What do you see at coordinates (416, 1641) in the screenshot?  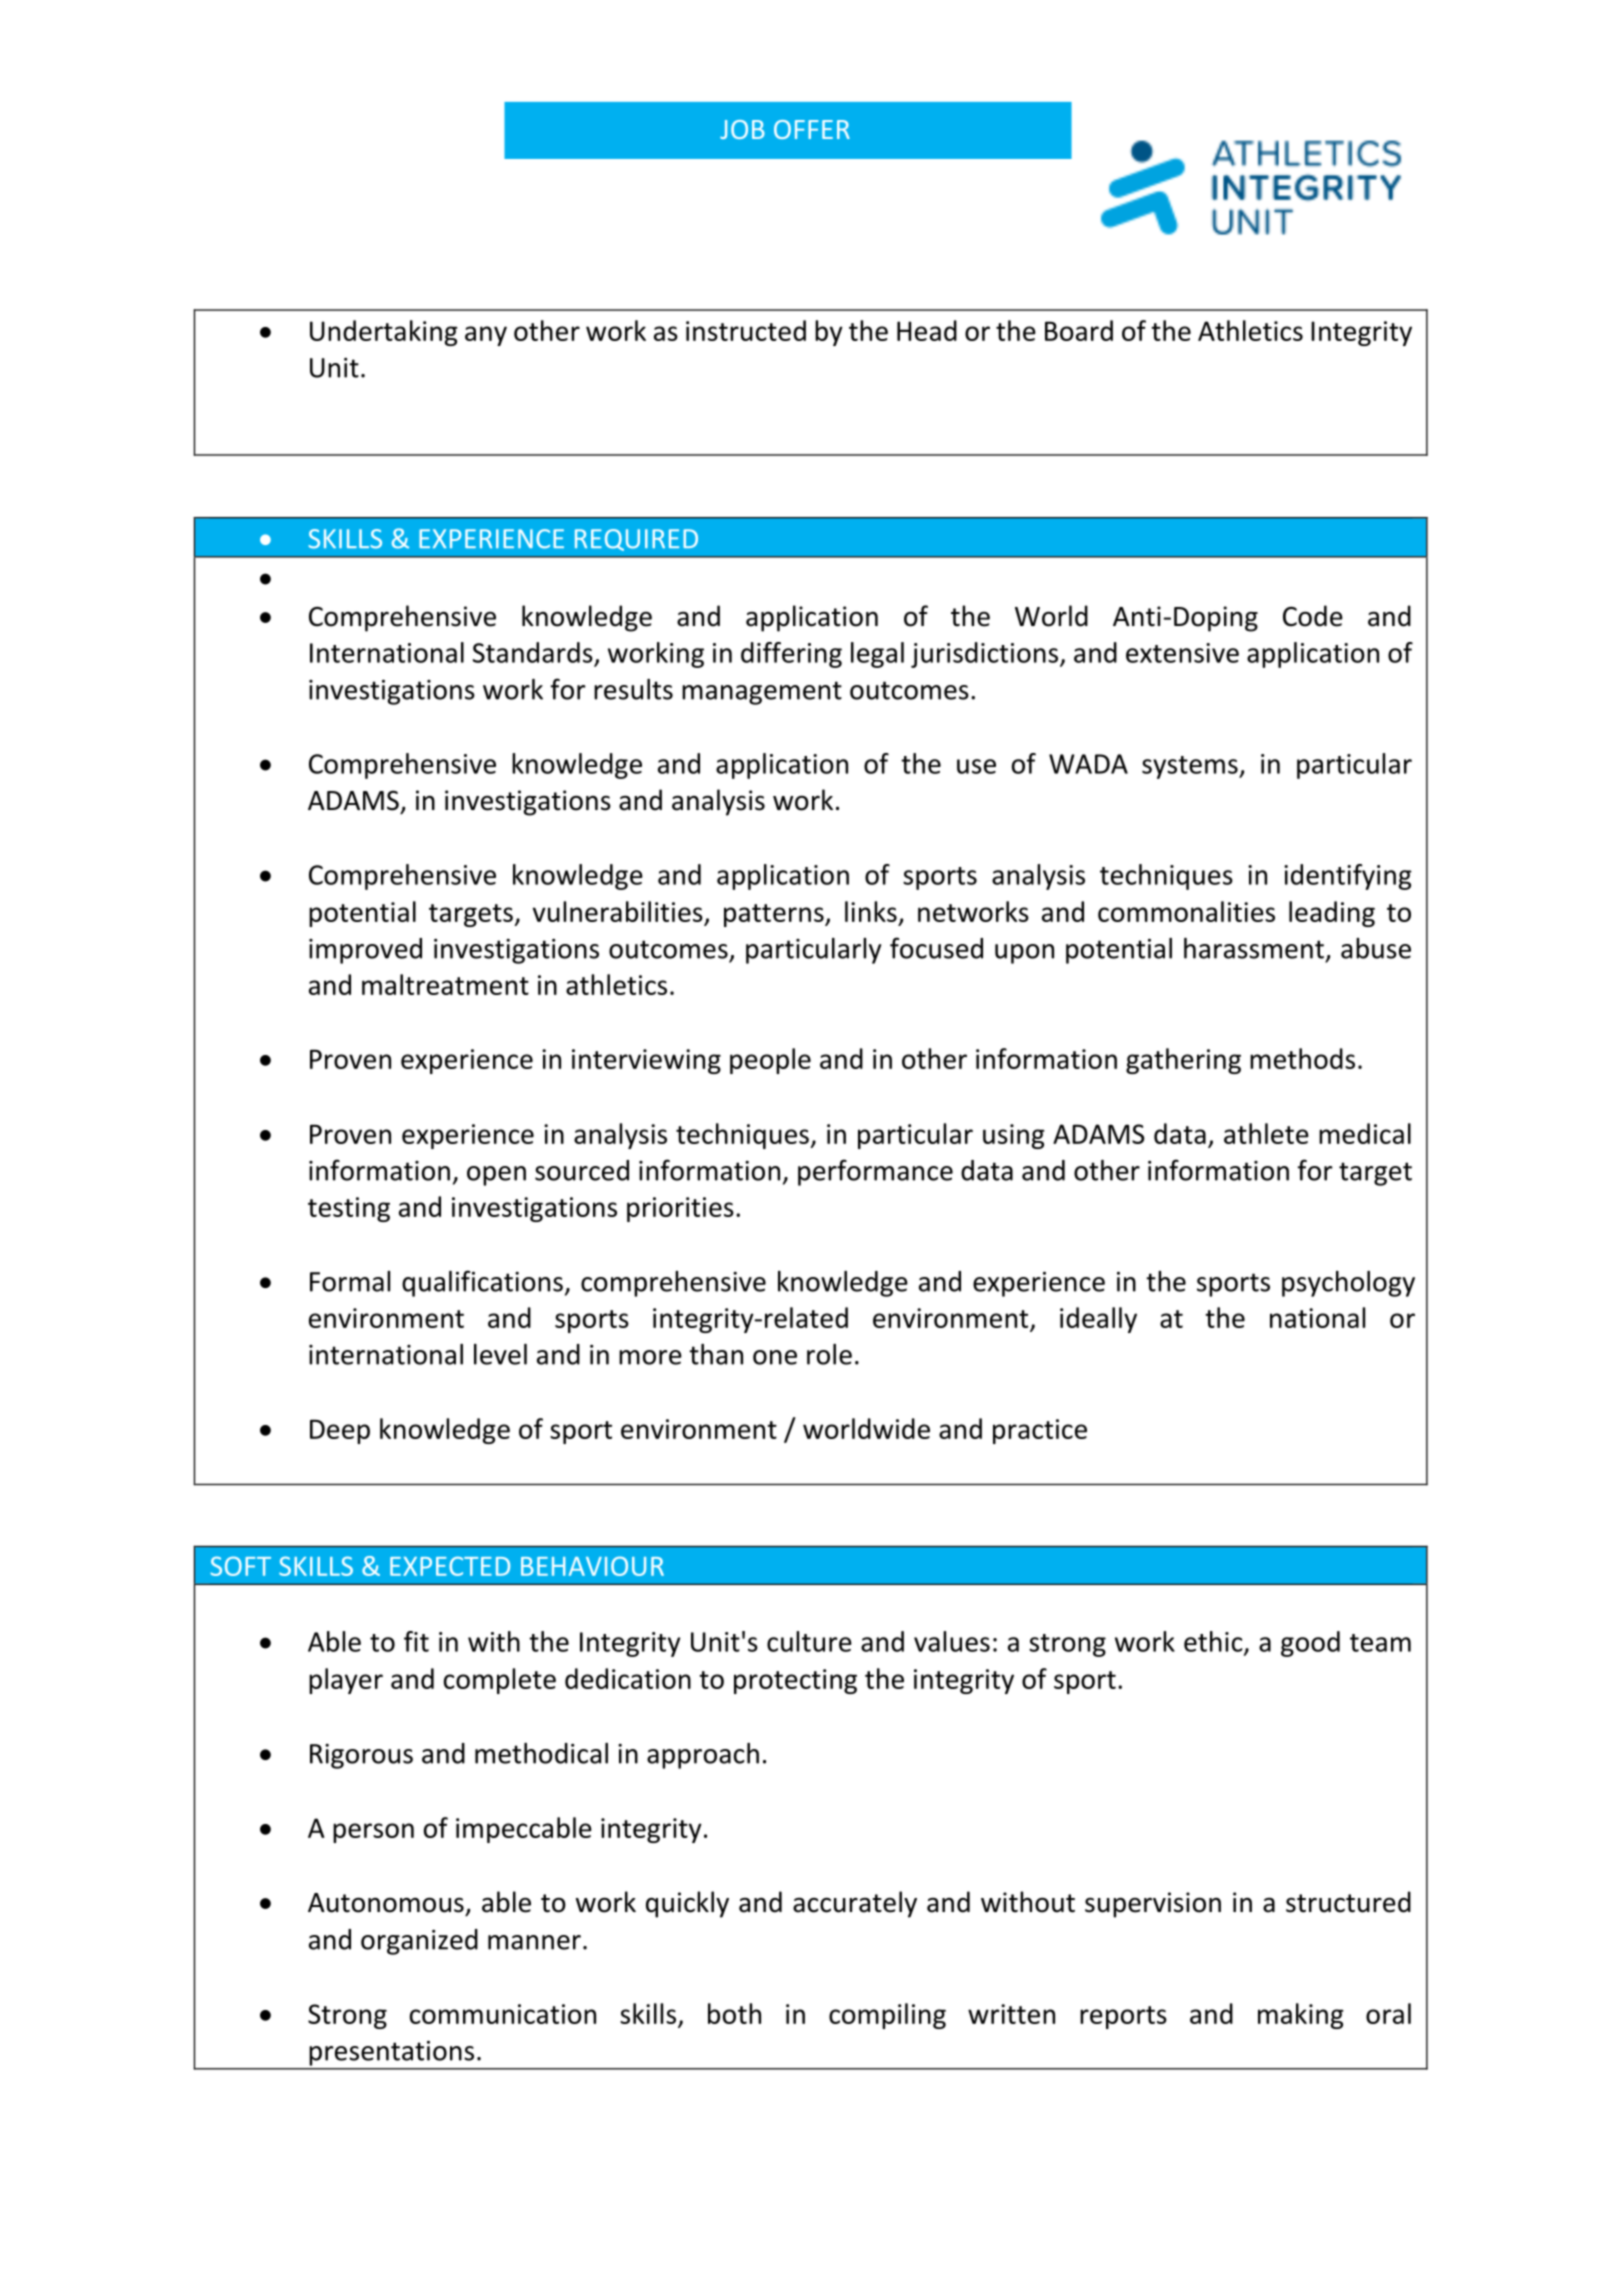 I see `fit` at bounding box center [416, 1641].
